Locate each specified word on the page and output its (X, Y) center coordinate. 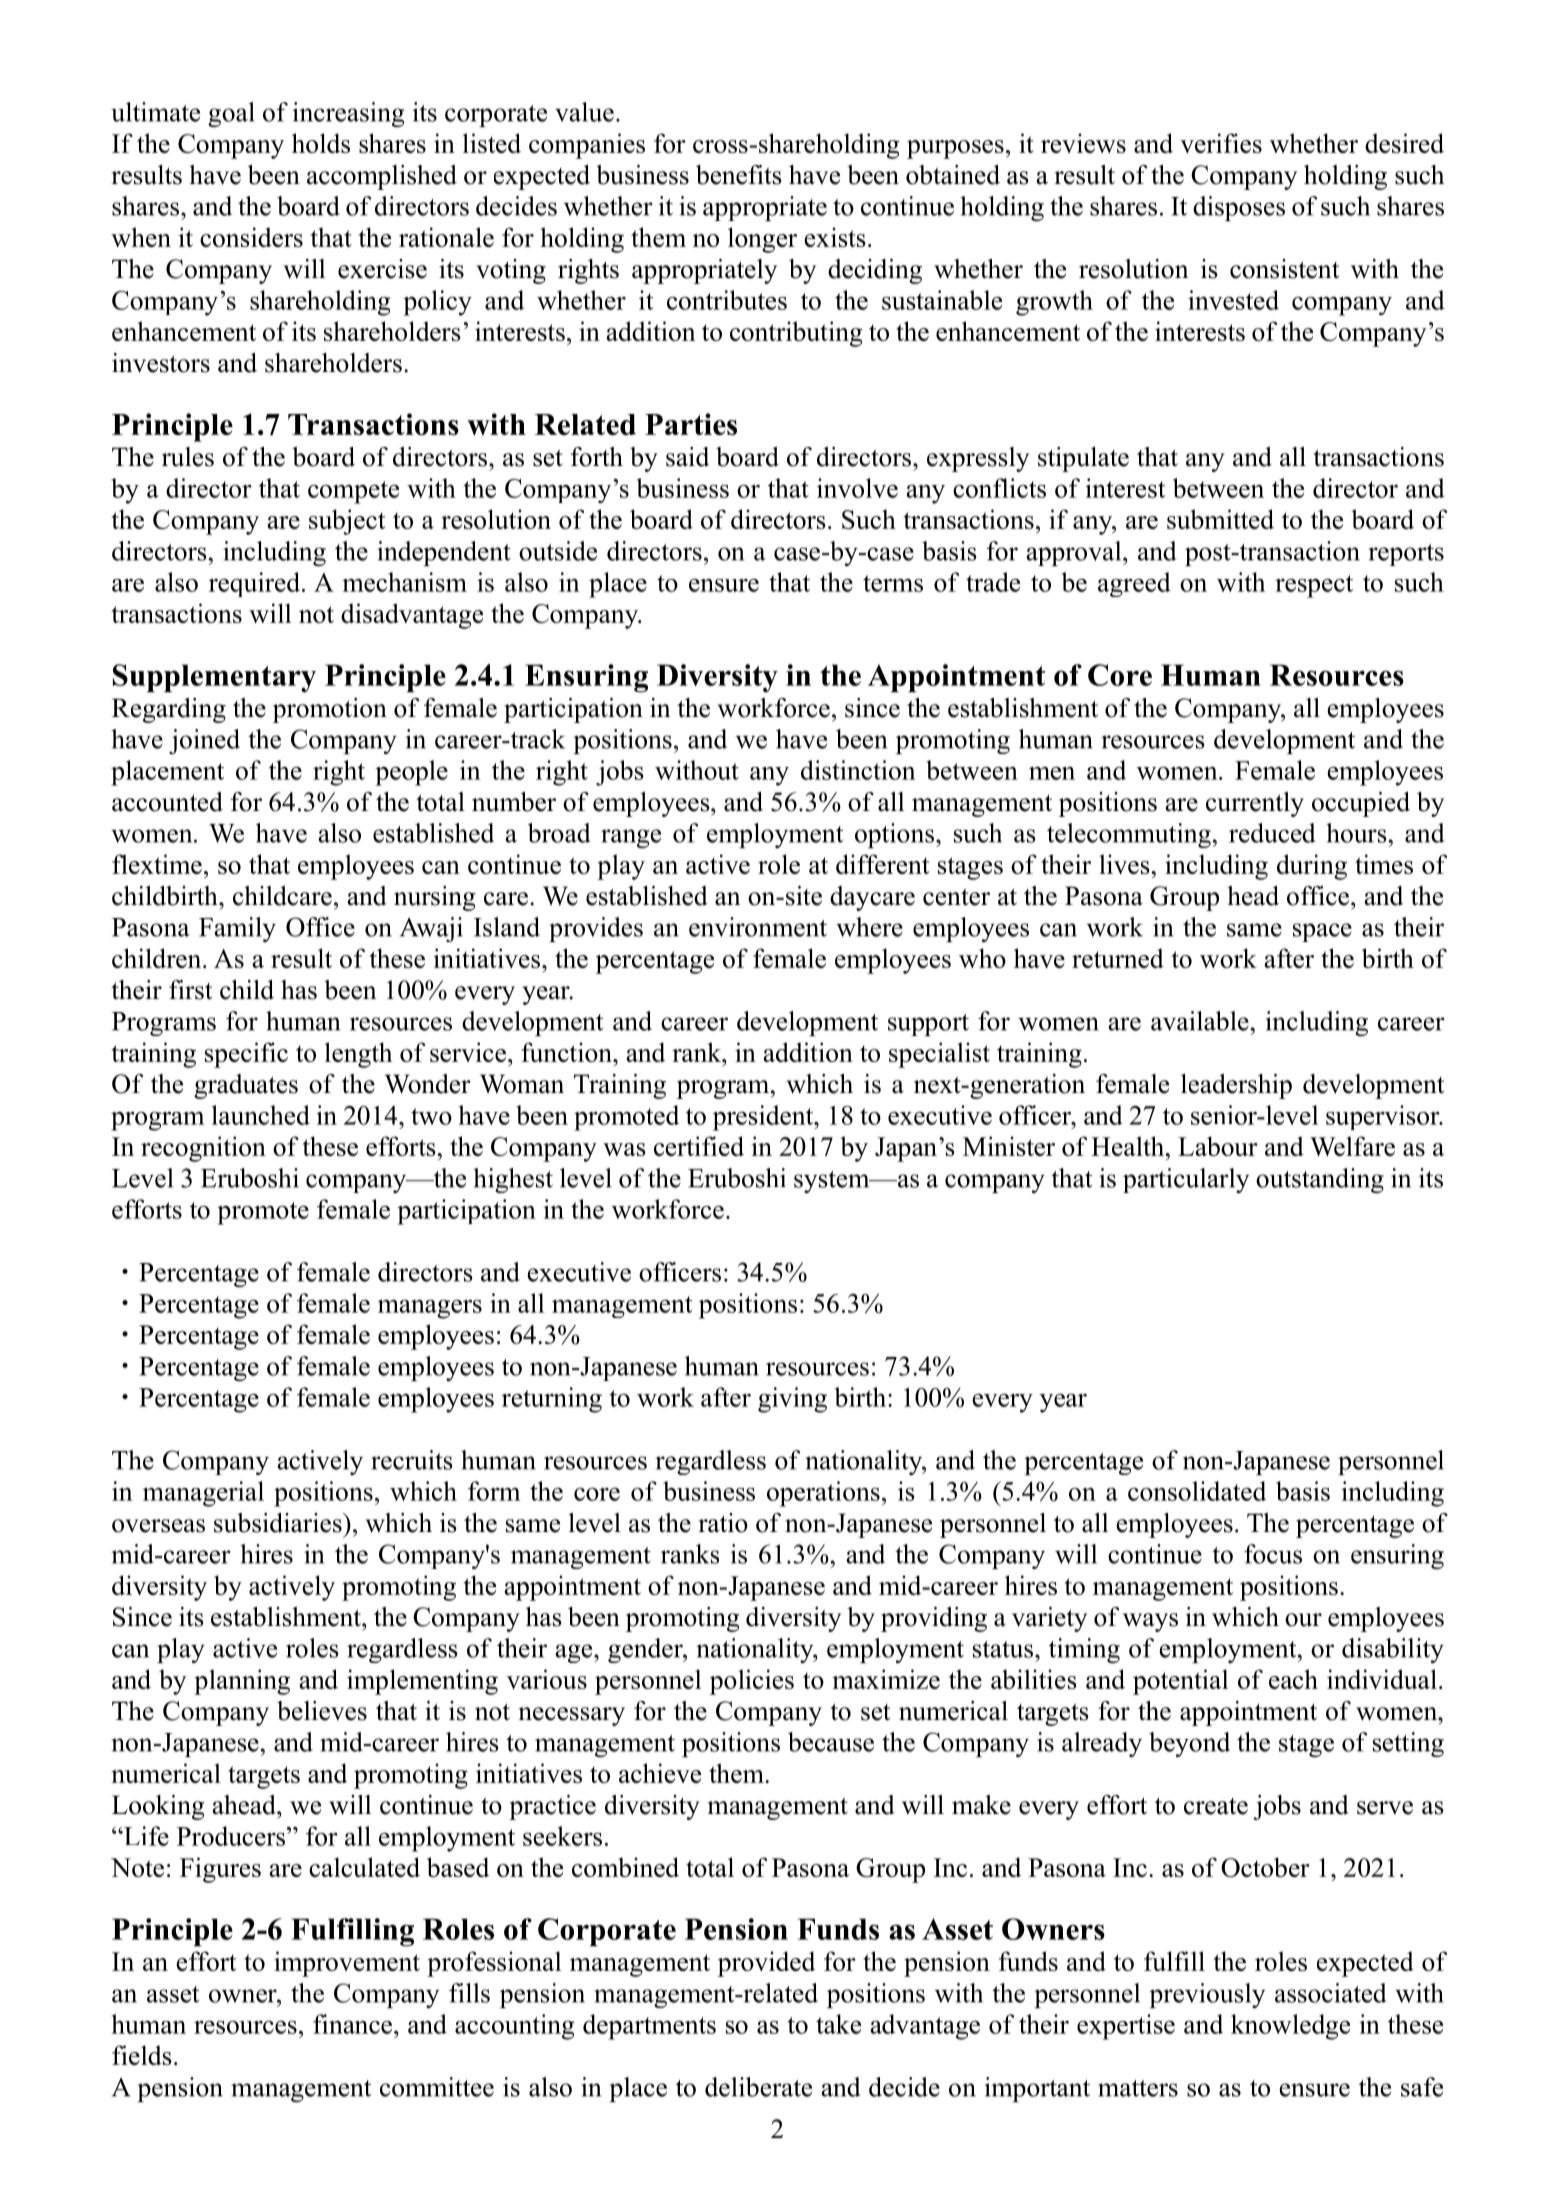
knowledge (1290, 2027)
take (838, 2024)
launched (261, 1115)
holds (321, 143)
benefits (739, 175)
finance (354, 2024)
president (764, 1118)
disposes (1239, 208)
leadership (1236, 1086)
